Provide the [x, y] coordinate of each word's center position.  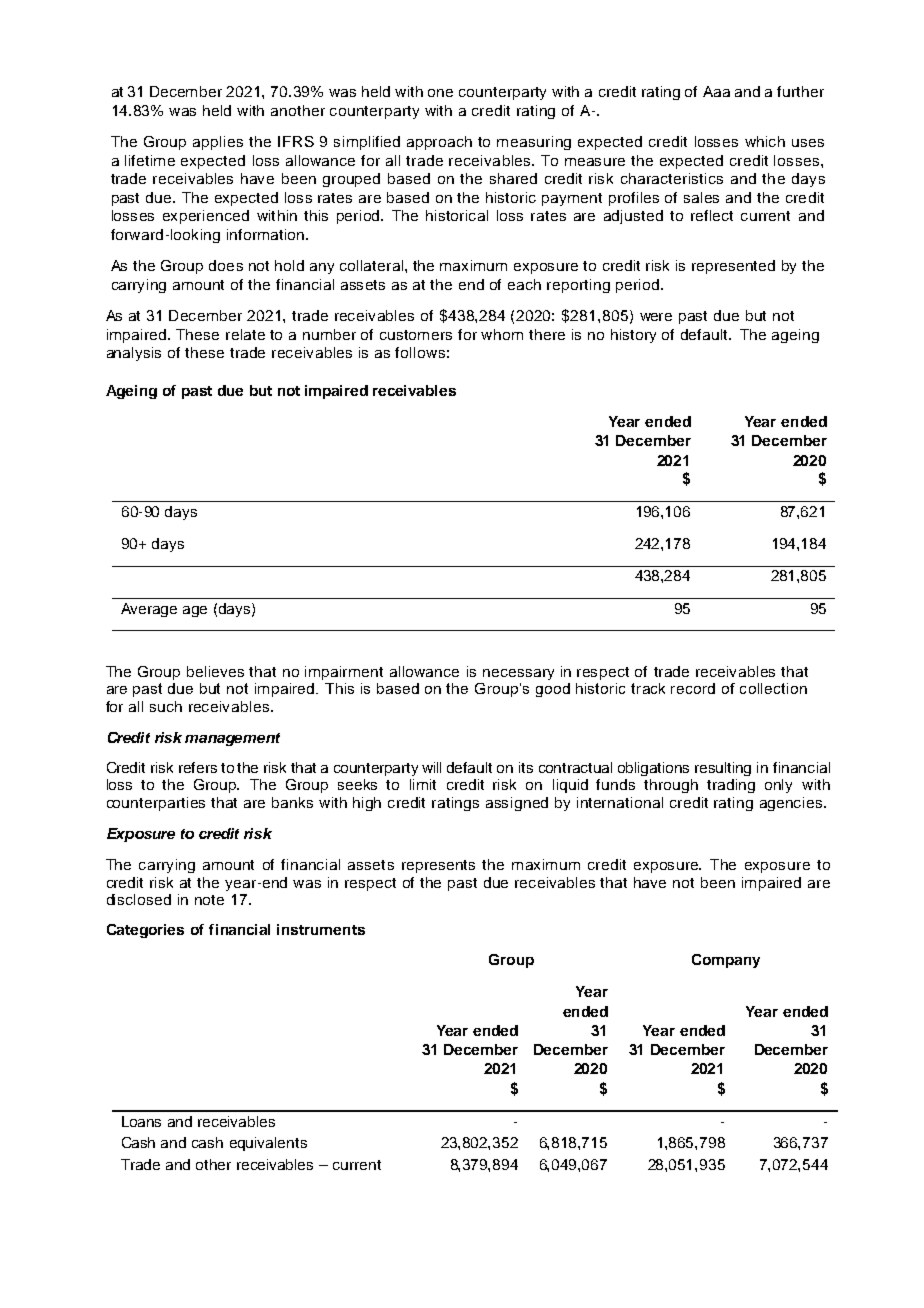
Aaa [716, 91]
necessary [518, 674]
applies [218, 143]
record [693, 688]
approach [439, 143]
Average [149, 610]
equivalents [268, 1144]
